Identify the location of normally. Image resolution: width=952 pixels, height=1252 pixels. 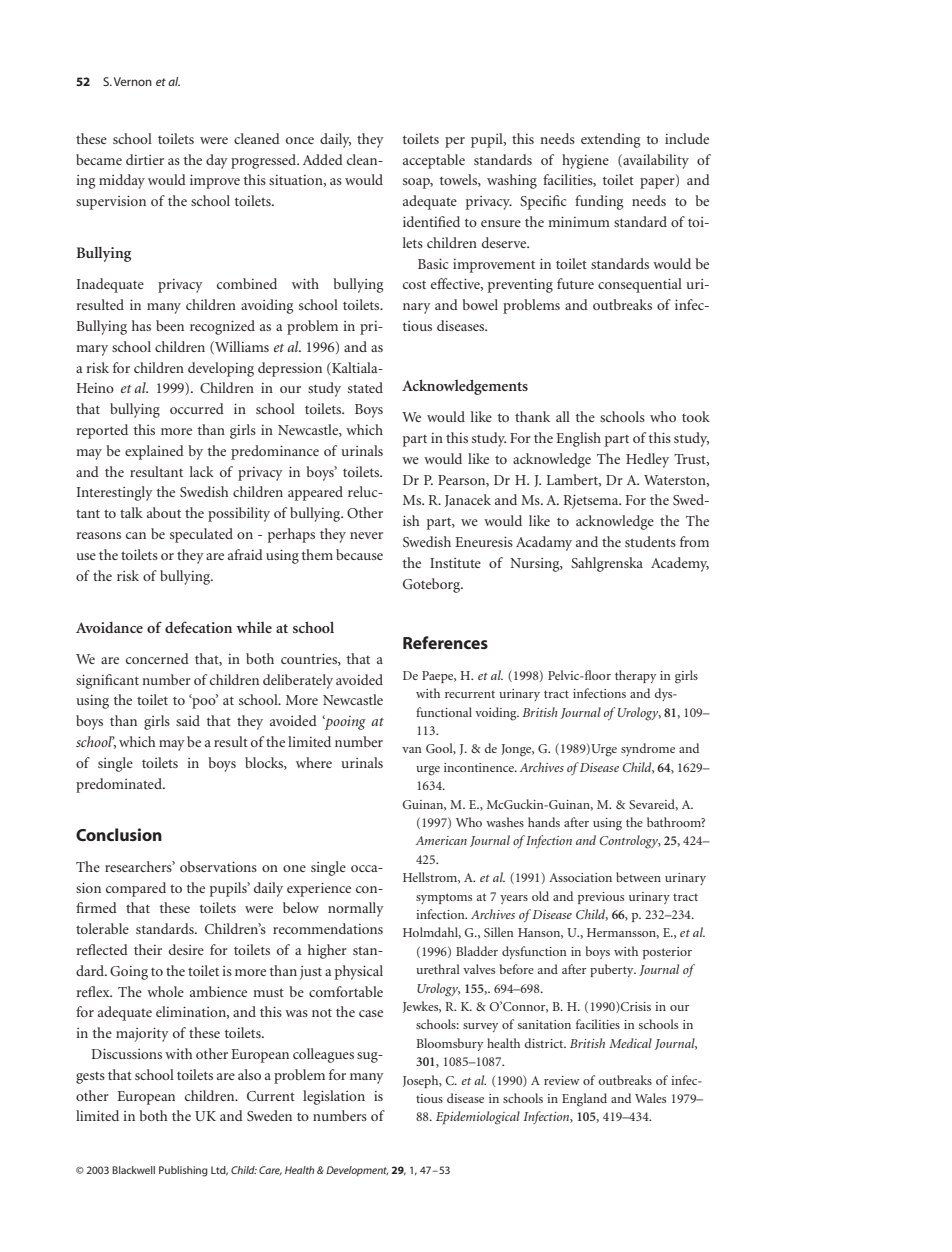
(356, 909).
